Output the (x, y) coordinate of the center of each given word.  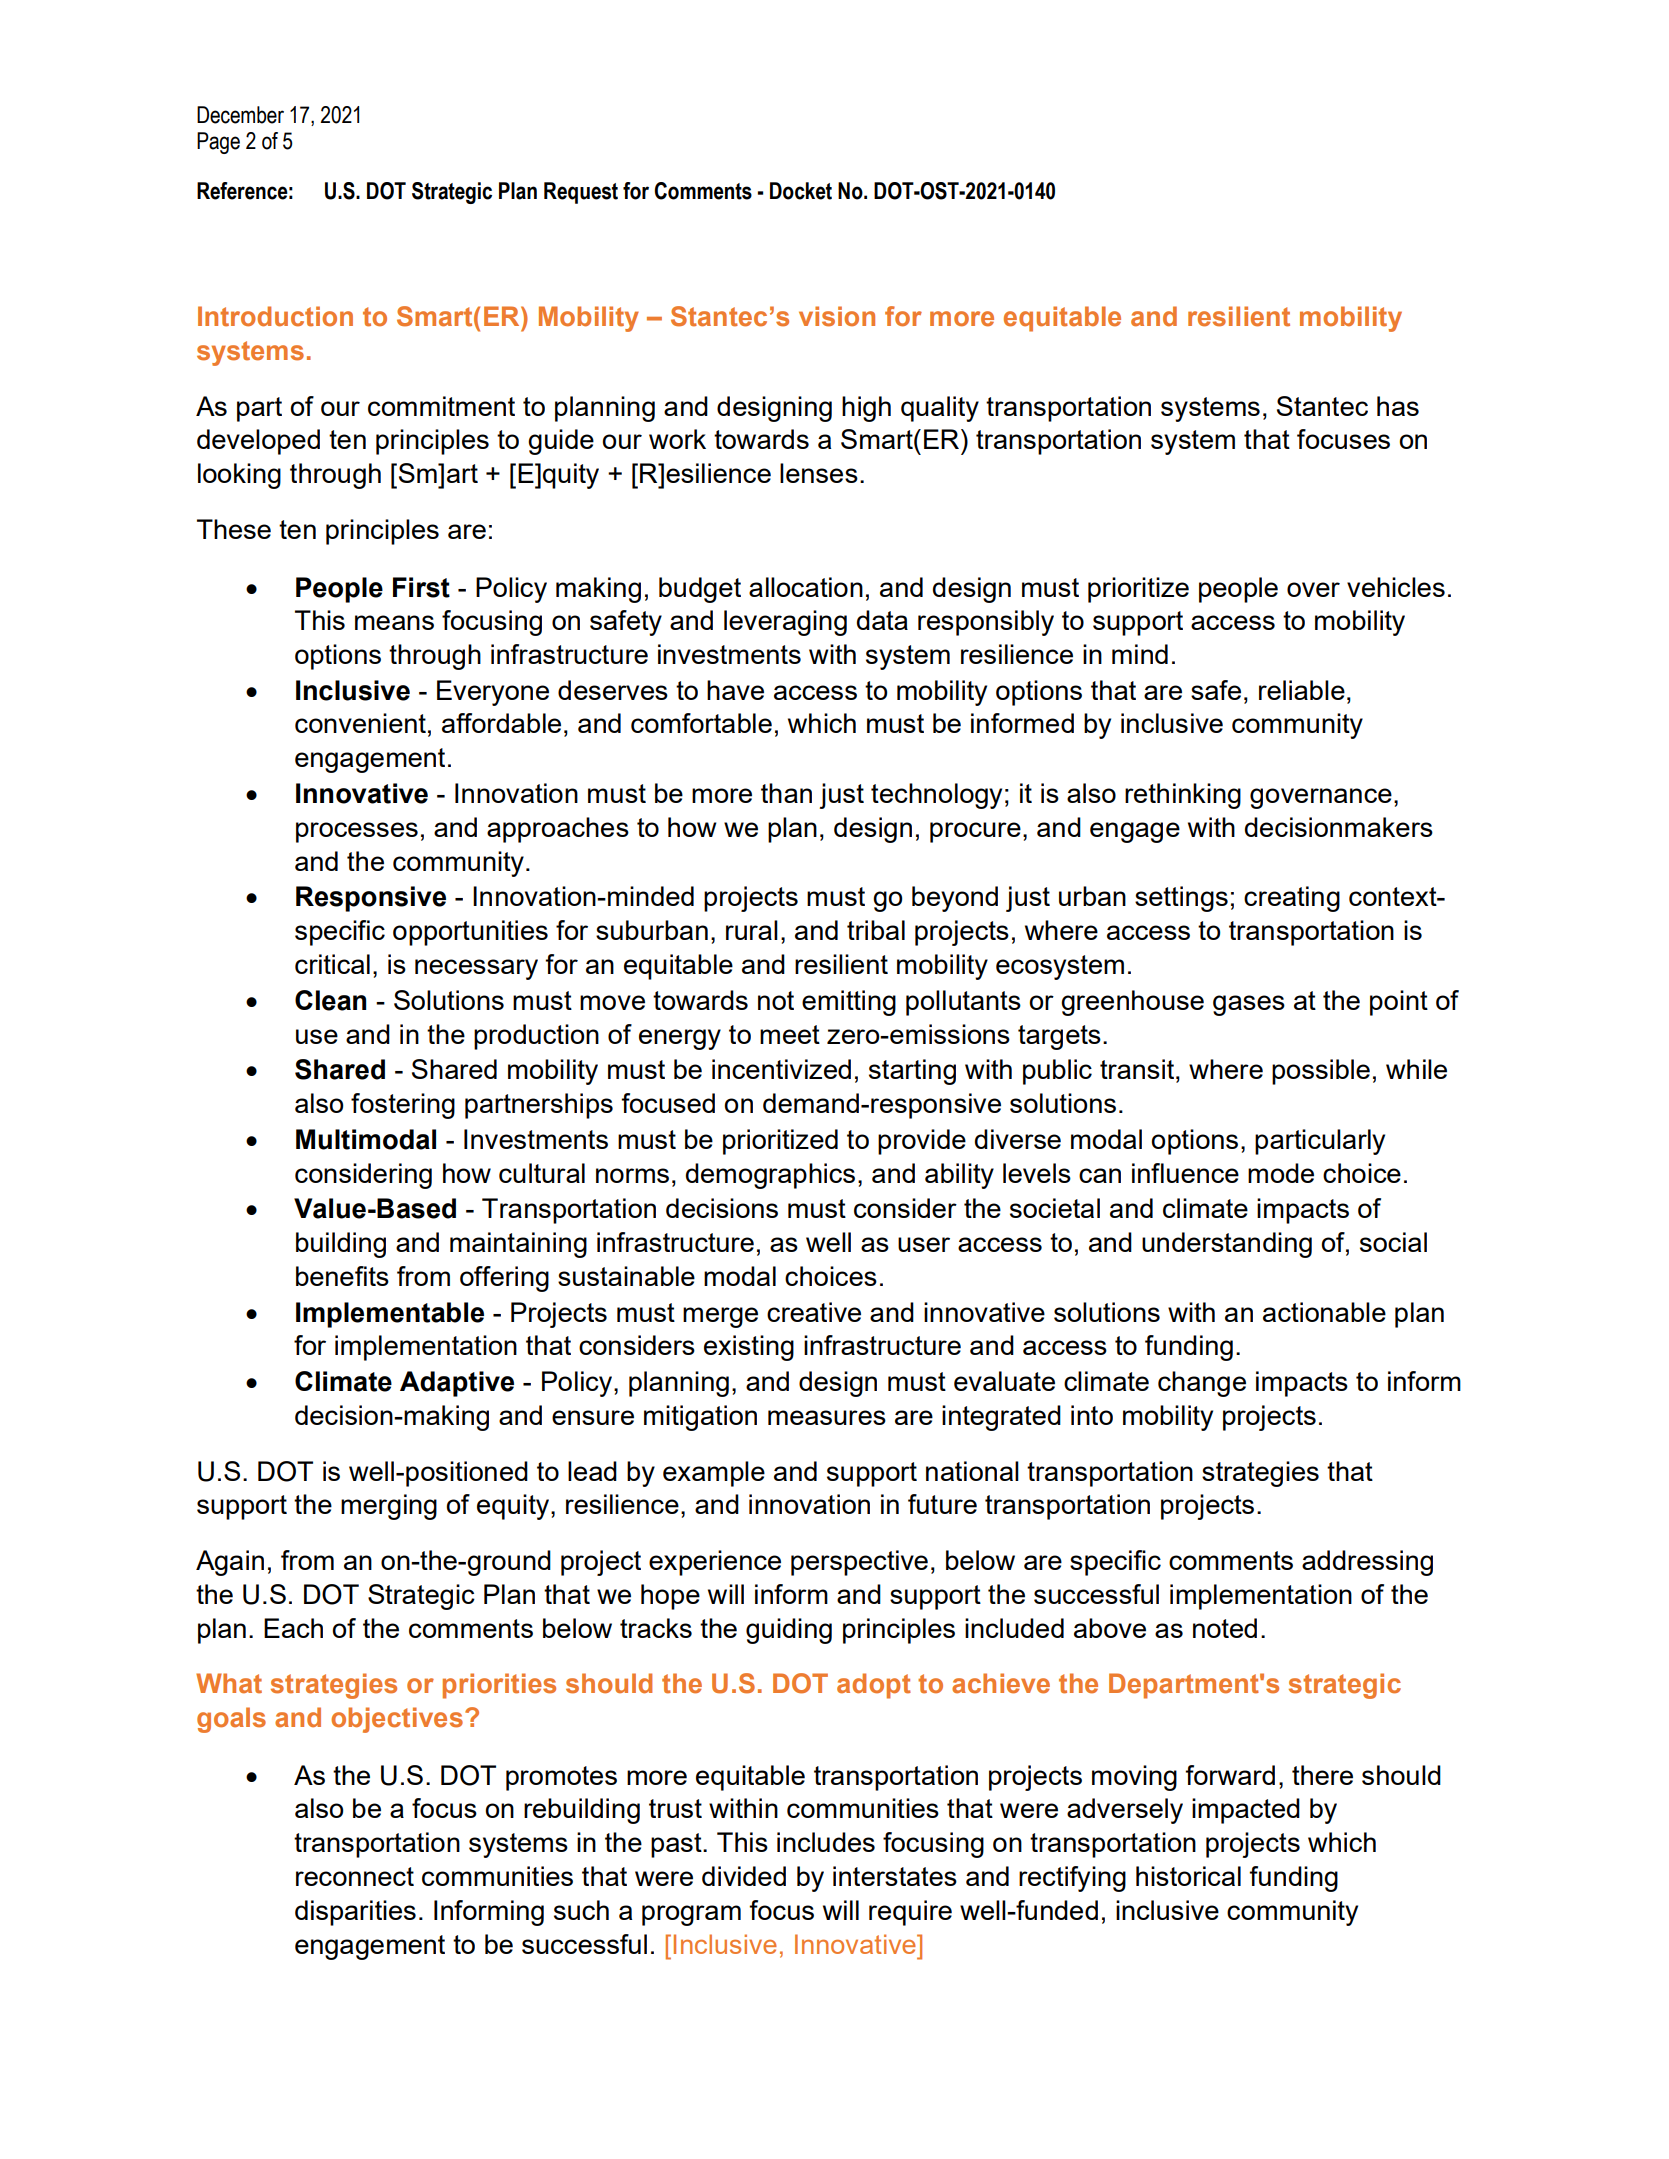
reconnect (355, 1876)
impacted (1246, 1811)
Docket (801, 191)
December (240, 115)
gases (1249, 1005)
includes (826, 1842)
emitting (849, 1003)
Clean (330, 1000)
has (1398, 406)
